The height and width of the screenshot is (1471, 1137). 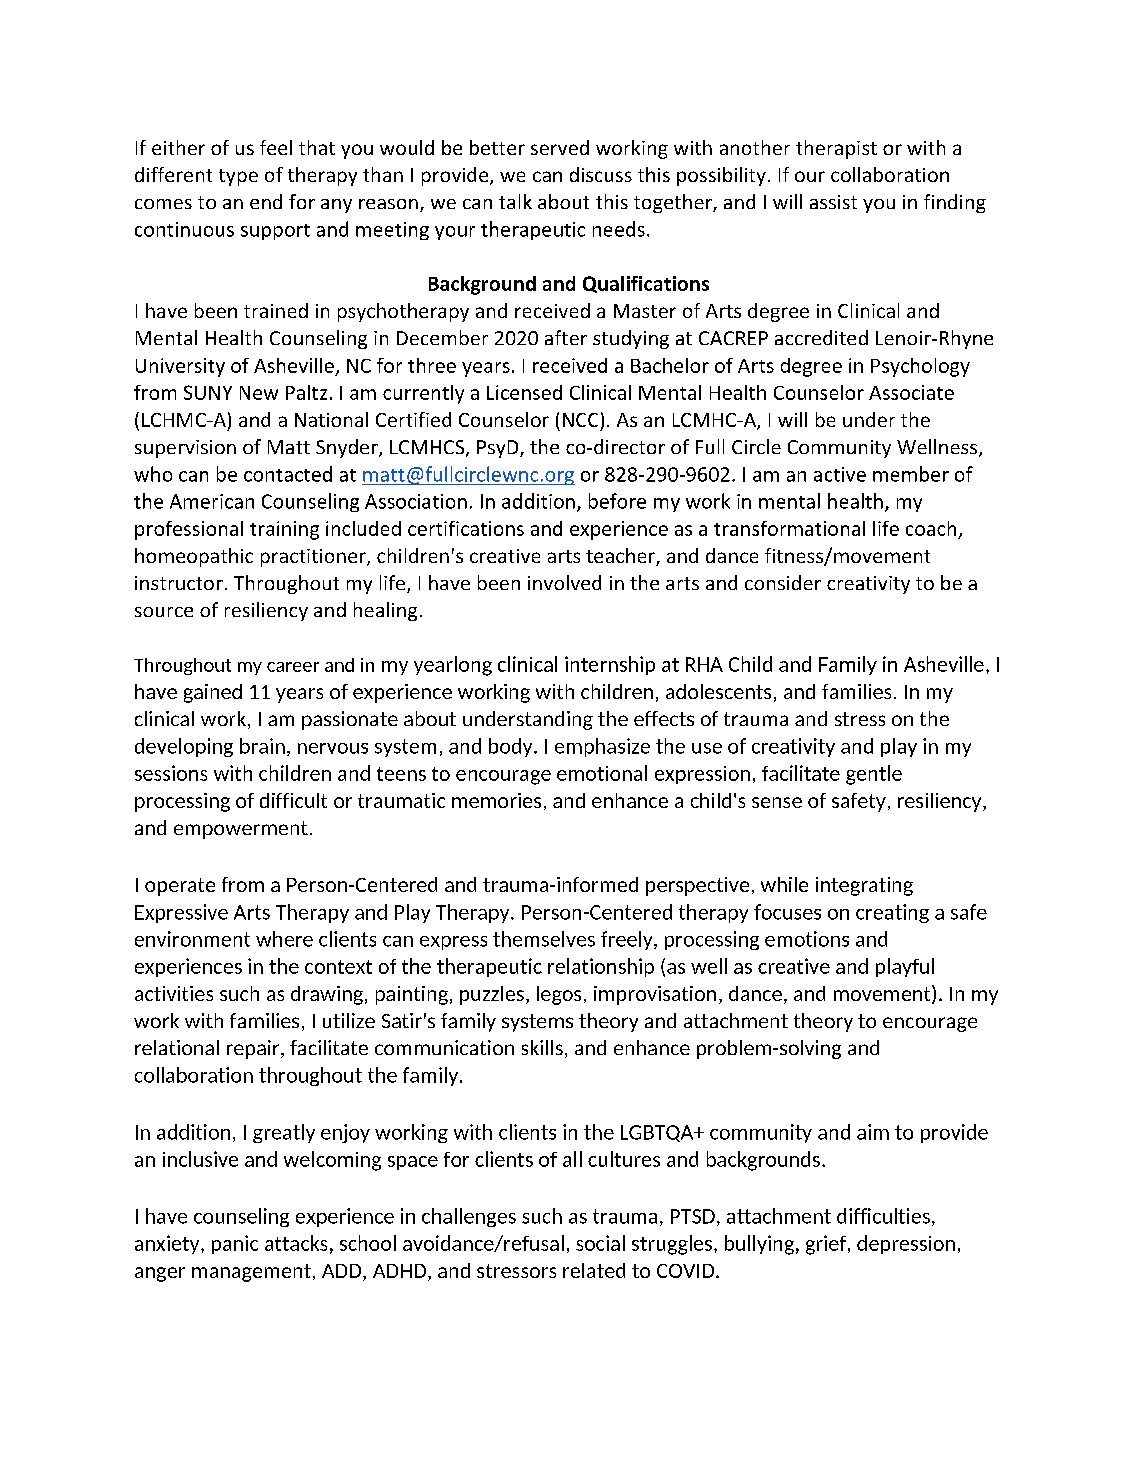 I want to click on social, so click(x=600, y=1243).
